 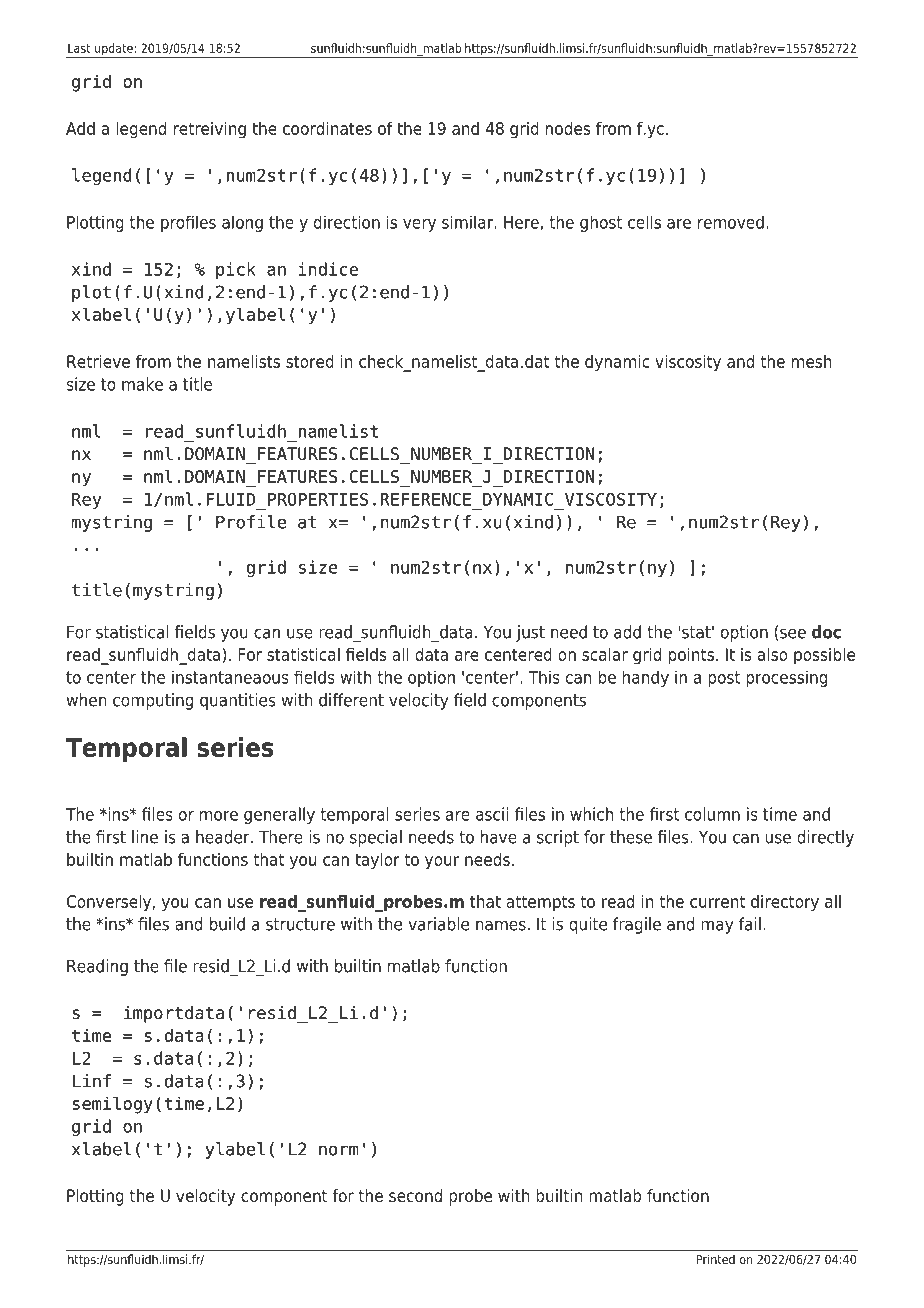 I want to click on just, so click(x=530, y=633).
